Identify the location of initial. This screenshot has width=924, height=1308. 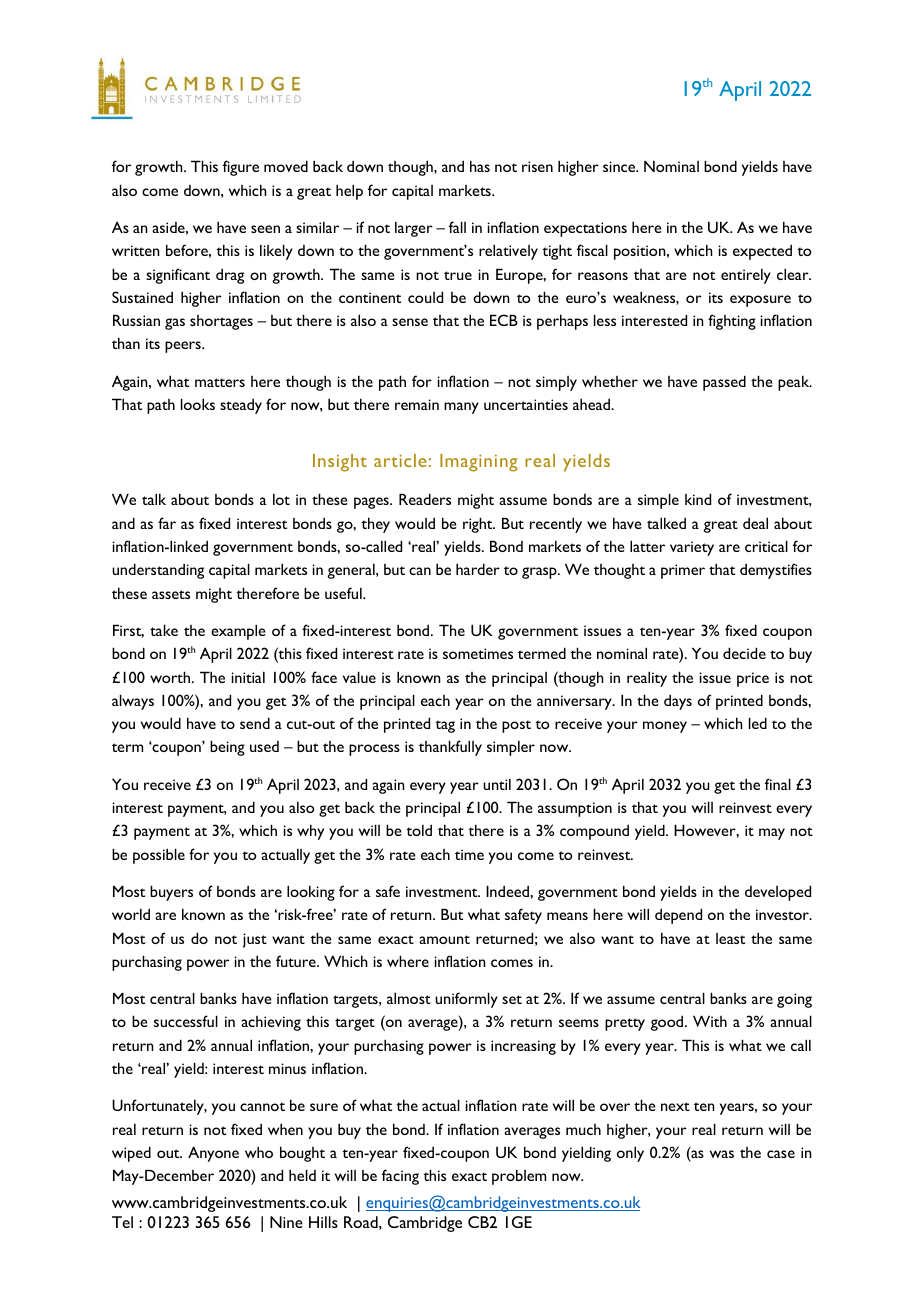
(248, 677).
